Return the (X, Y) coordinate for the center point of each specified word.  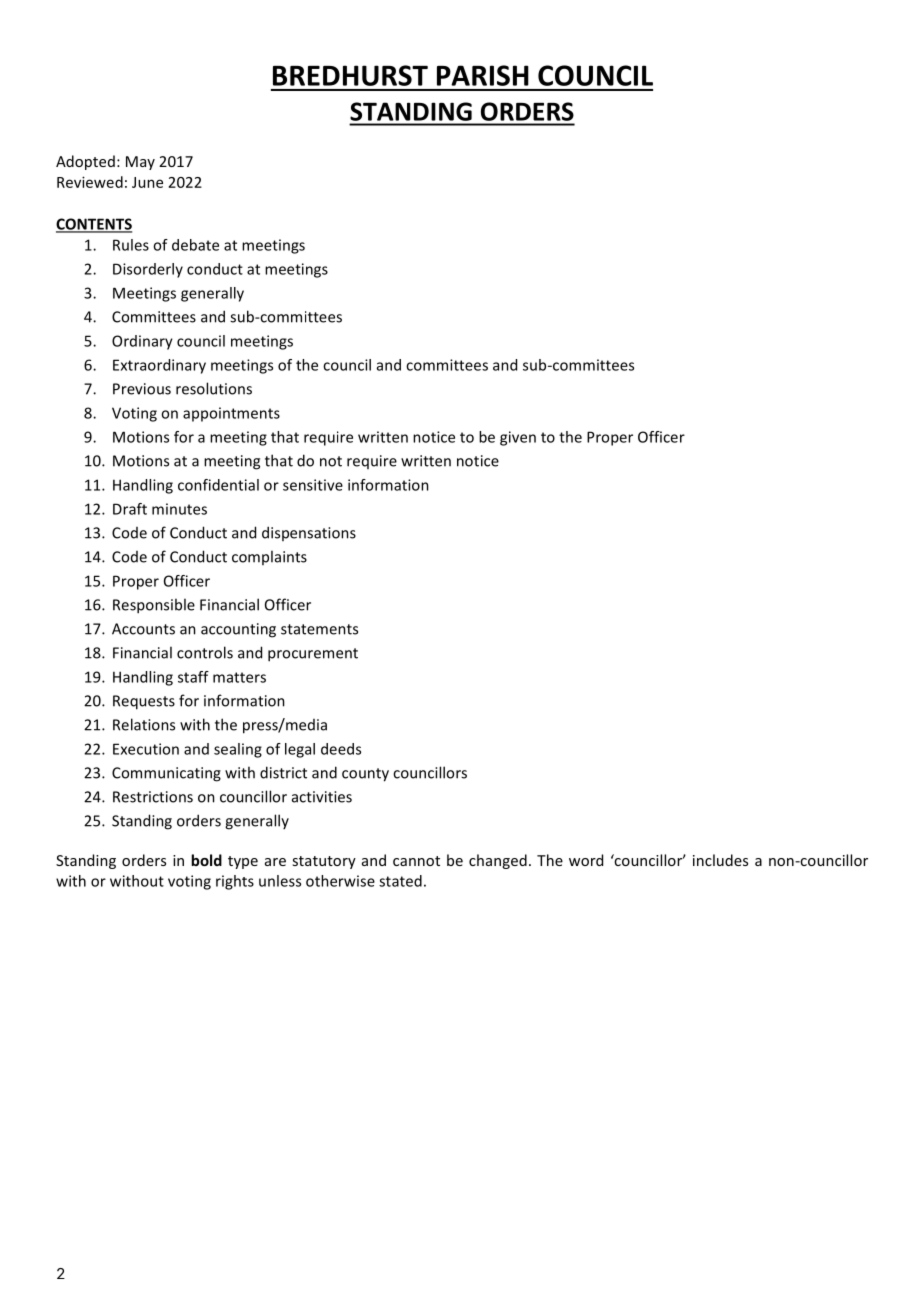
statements (319, 629)
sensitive (313, 485)
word (586, 860)
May (140, 163)
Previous (142, 389)
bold (206, 860)
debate (195, 245)
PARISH (483, 75)
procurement (313, 655)
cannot (416, 861)
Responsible (154, 606)
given (518, 438)
